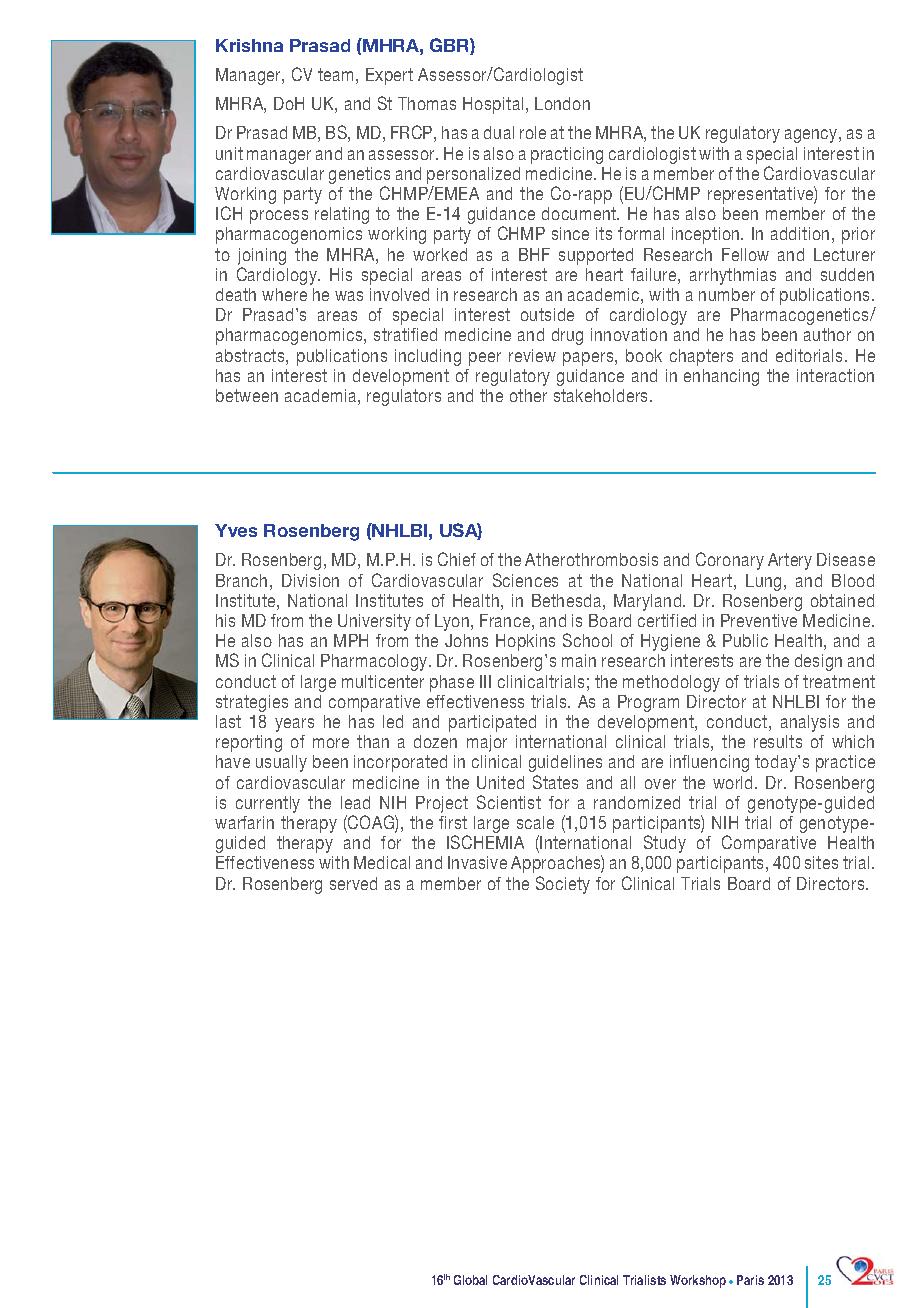 This image has width=924, height=1308. Describe the element at coordinates (247, 395) in the image. I see `between` at that location.
